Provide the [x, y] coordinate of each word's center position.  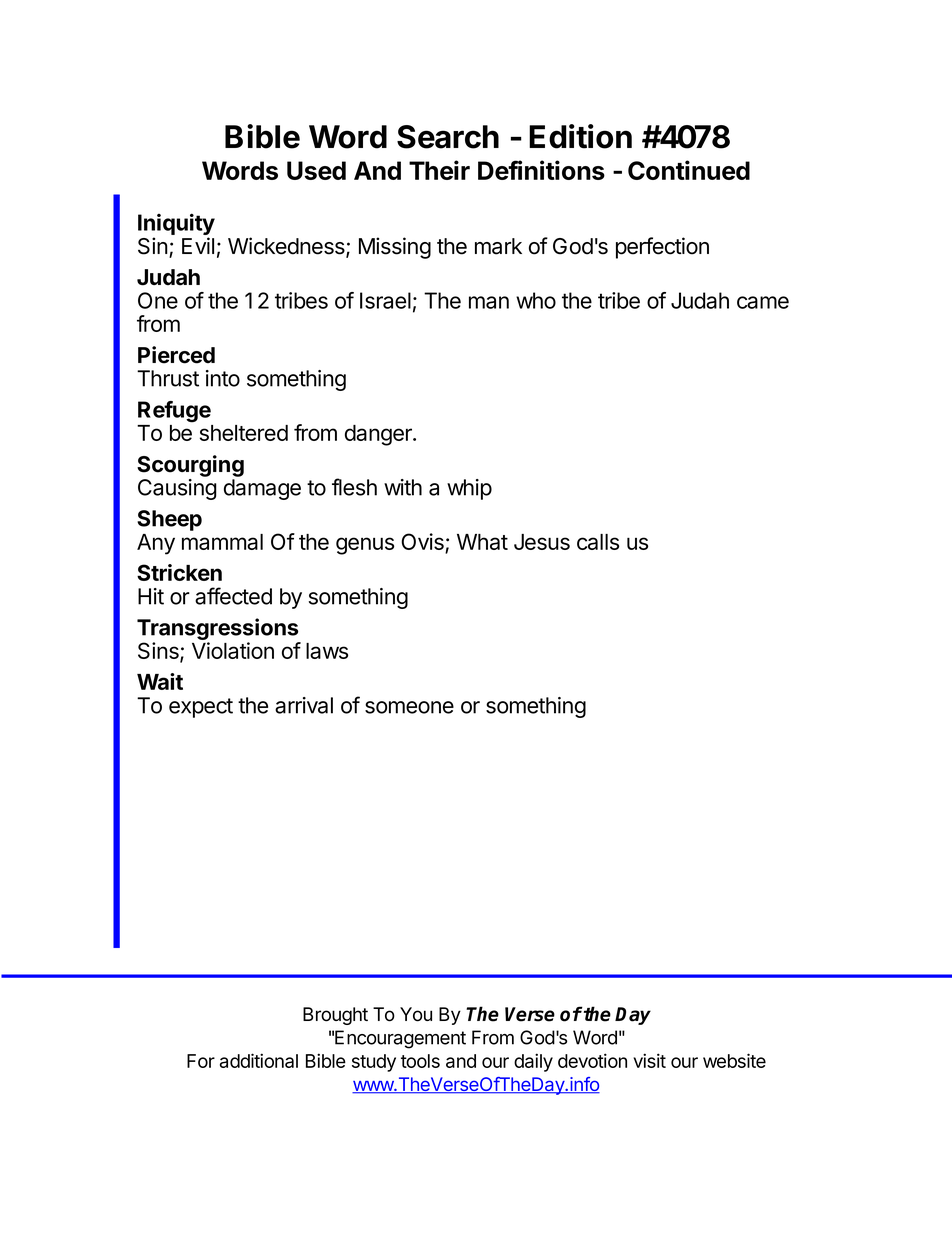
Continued [689, 170]
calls [598, 542]
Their [439, 170]
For [201, 1061]
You [416, 1014]
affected [233, 596]
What [482, 542]
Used [316, 170]
